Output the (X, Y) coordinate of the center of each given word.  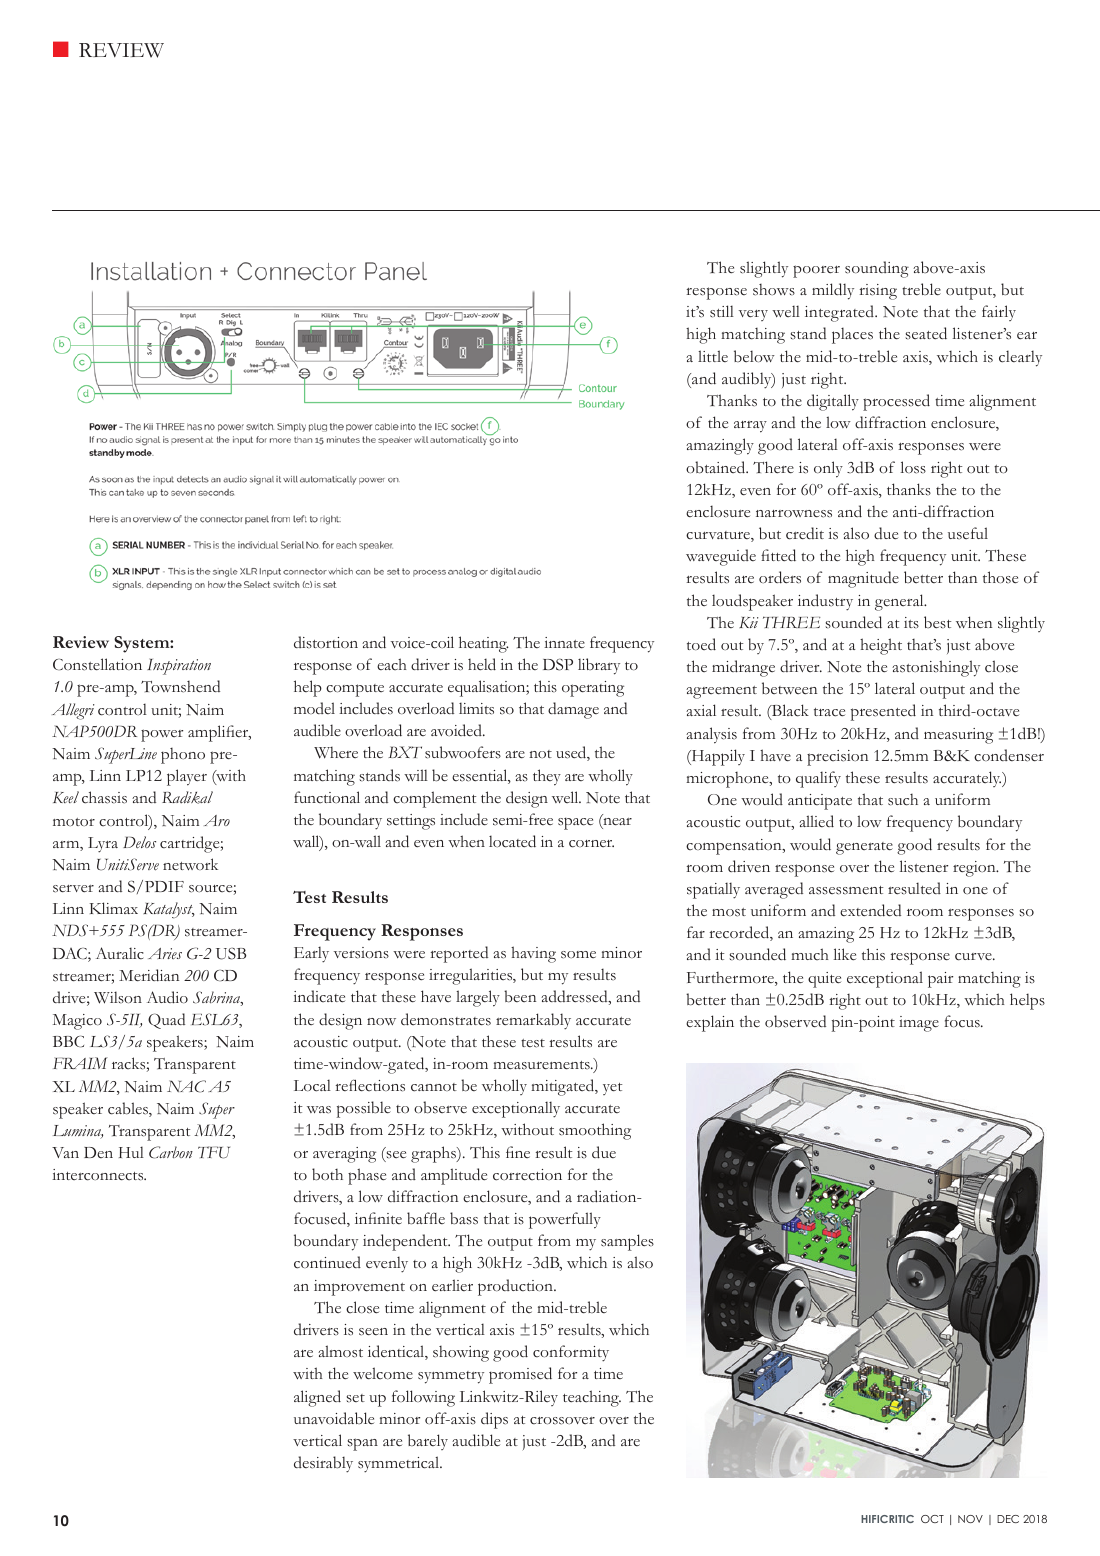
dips (494, 1420)
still (722, 311)
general (900, 602)
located (512, 841)
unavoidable (334, 1418)
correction (527, 1175)
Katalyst (169, 910)
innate (564, 642)
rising (878, 292)
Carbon (171, 1152)
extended (870, 910)
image (919, 1024)
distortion (326, 642)
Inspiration (179, 667)
